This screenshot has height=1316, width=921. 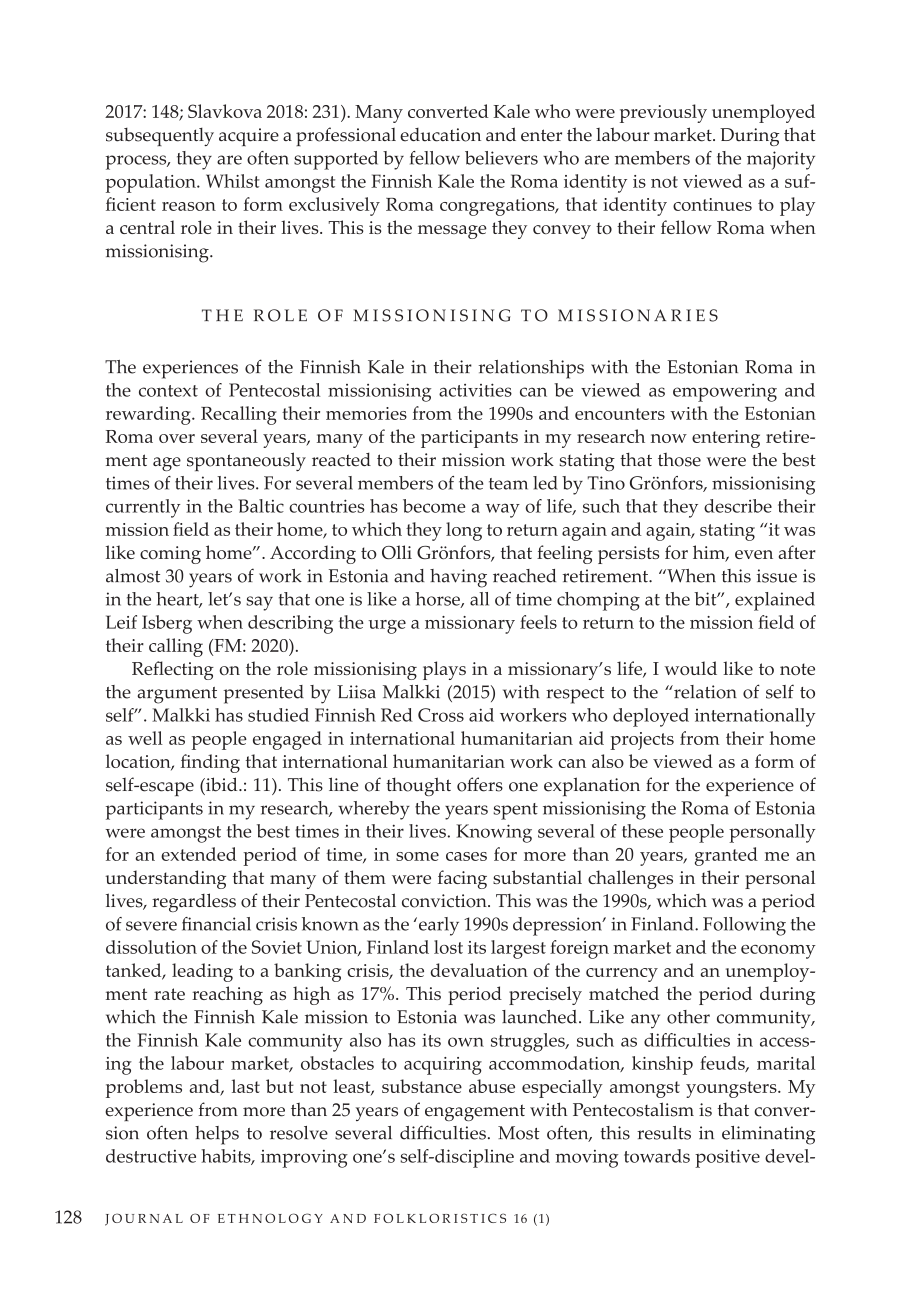 I want to click on urge, so click(x=387, y=627).
